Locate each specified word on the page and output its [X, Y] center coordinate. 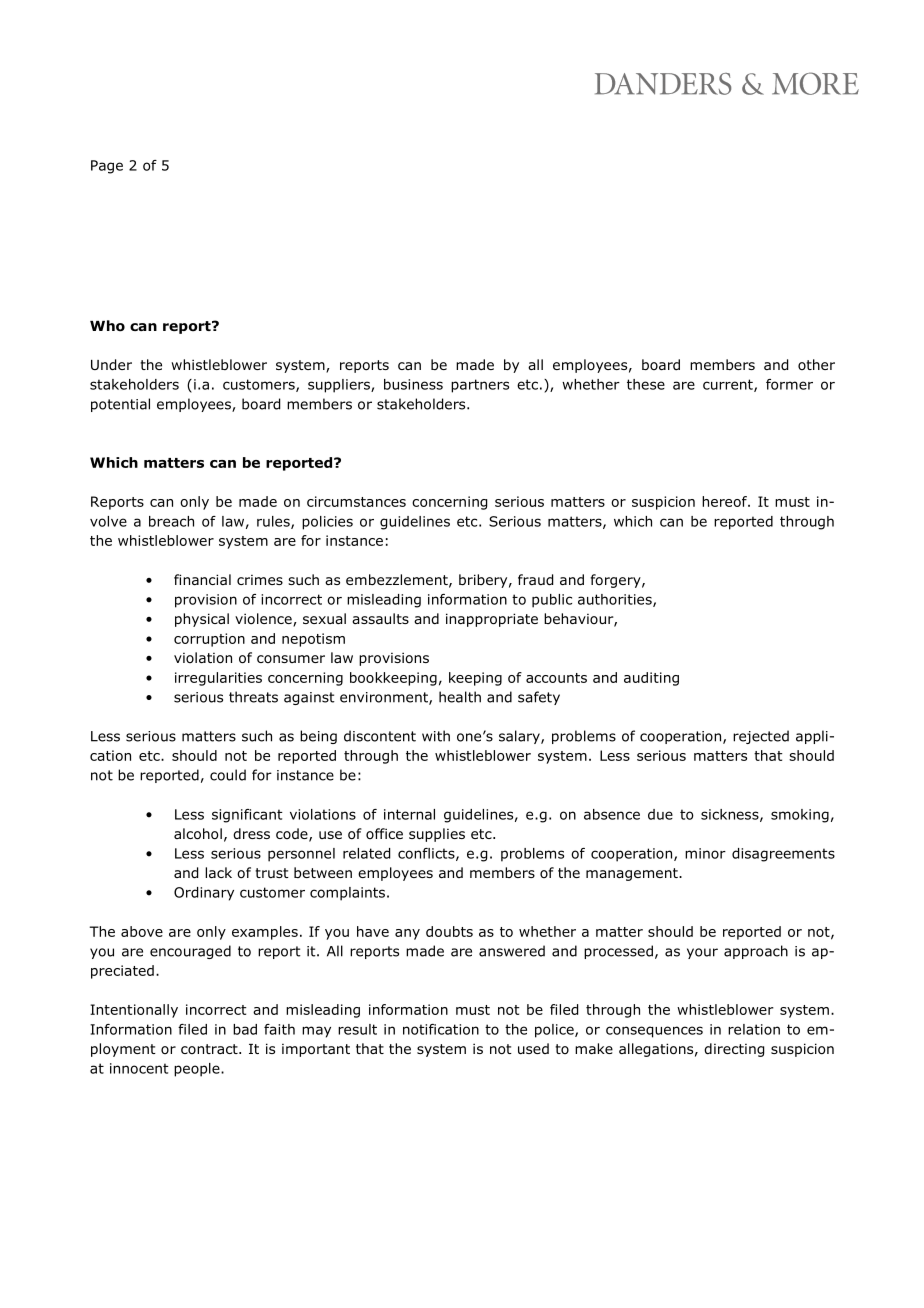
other [816, 364]
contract [210, 1049]
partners [480, 386]
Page [107, 167]
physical [202, 620]
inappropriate [492, 620]
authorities [616, 600]
